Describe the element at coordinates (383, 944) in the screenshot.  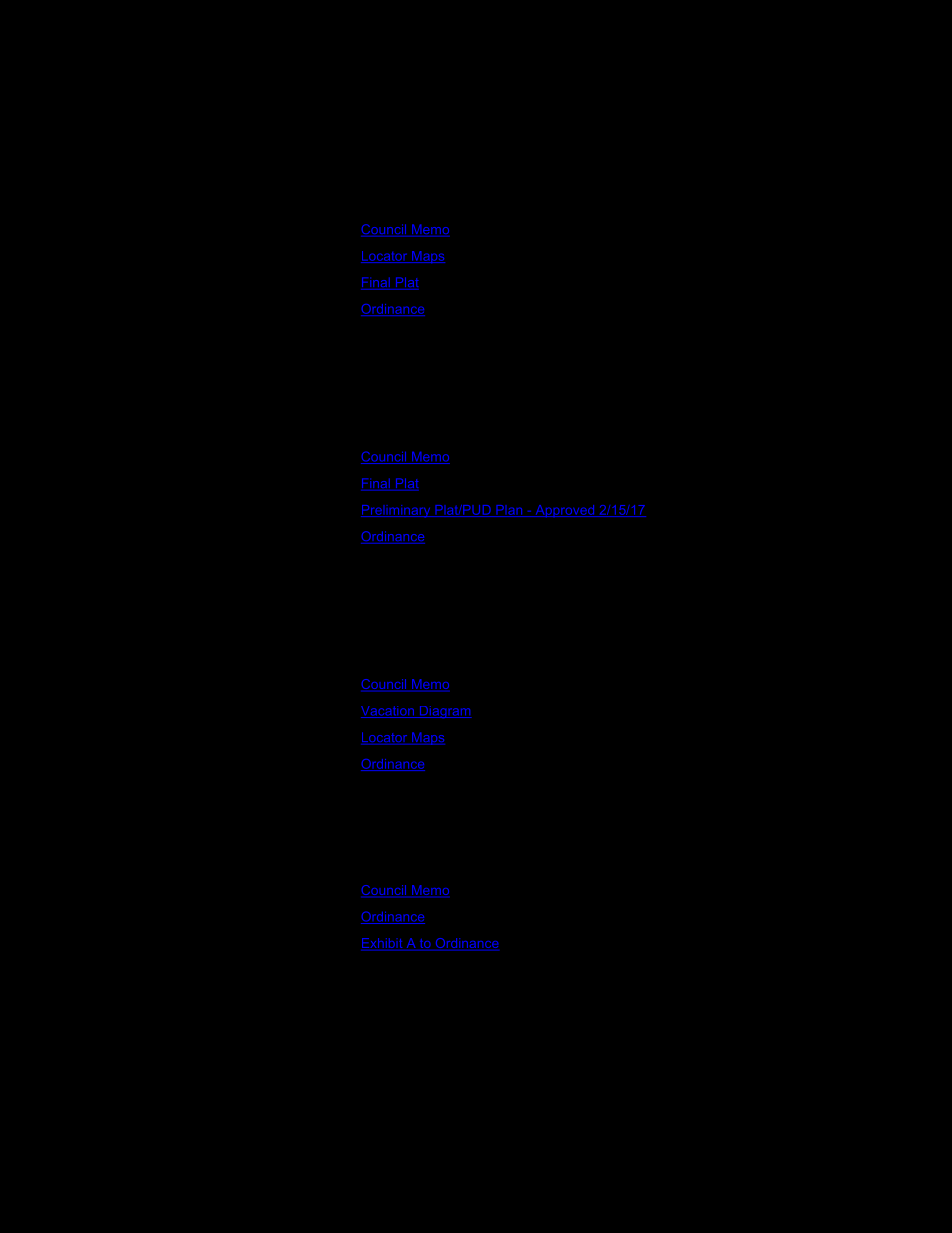
I see `Exhibit` at that location.
